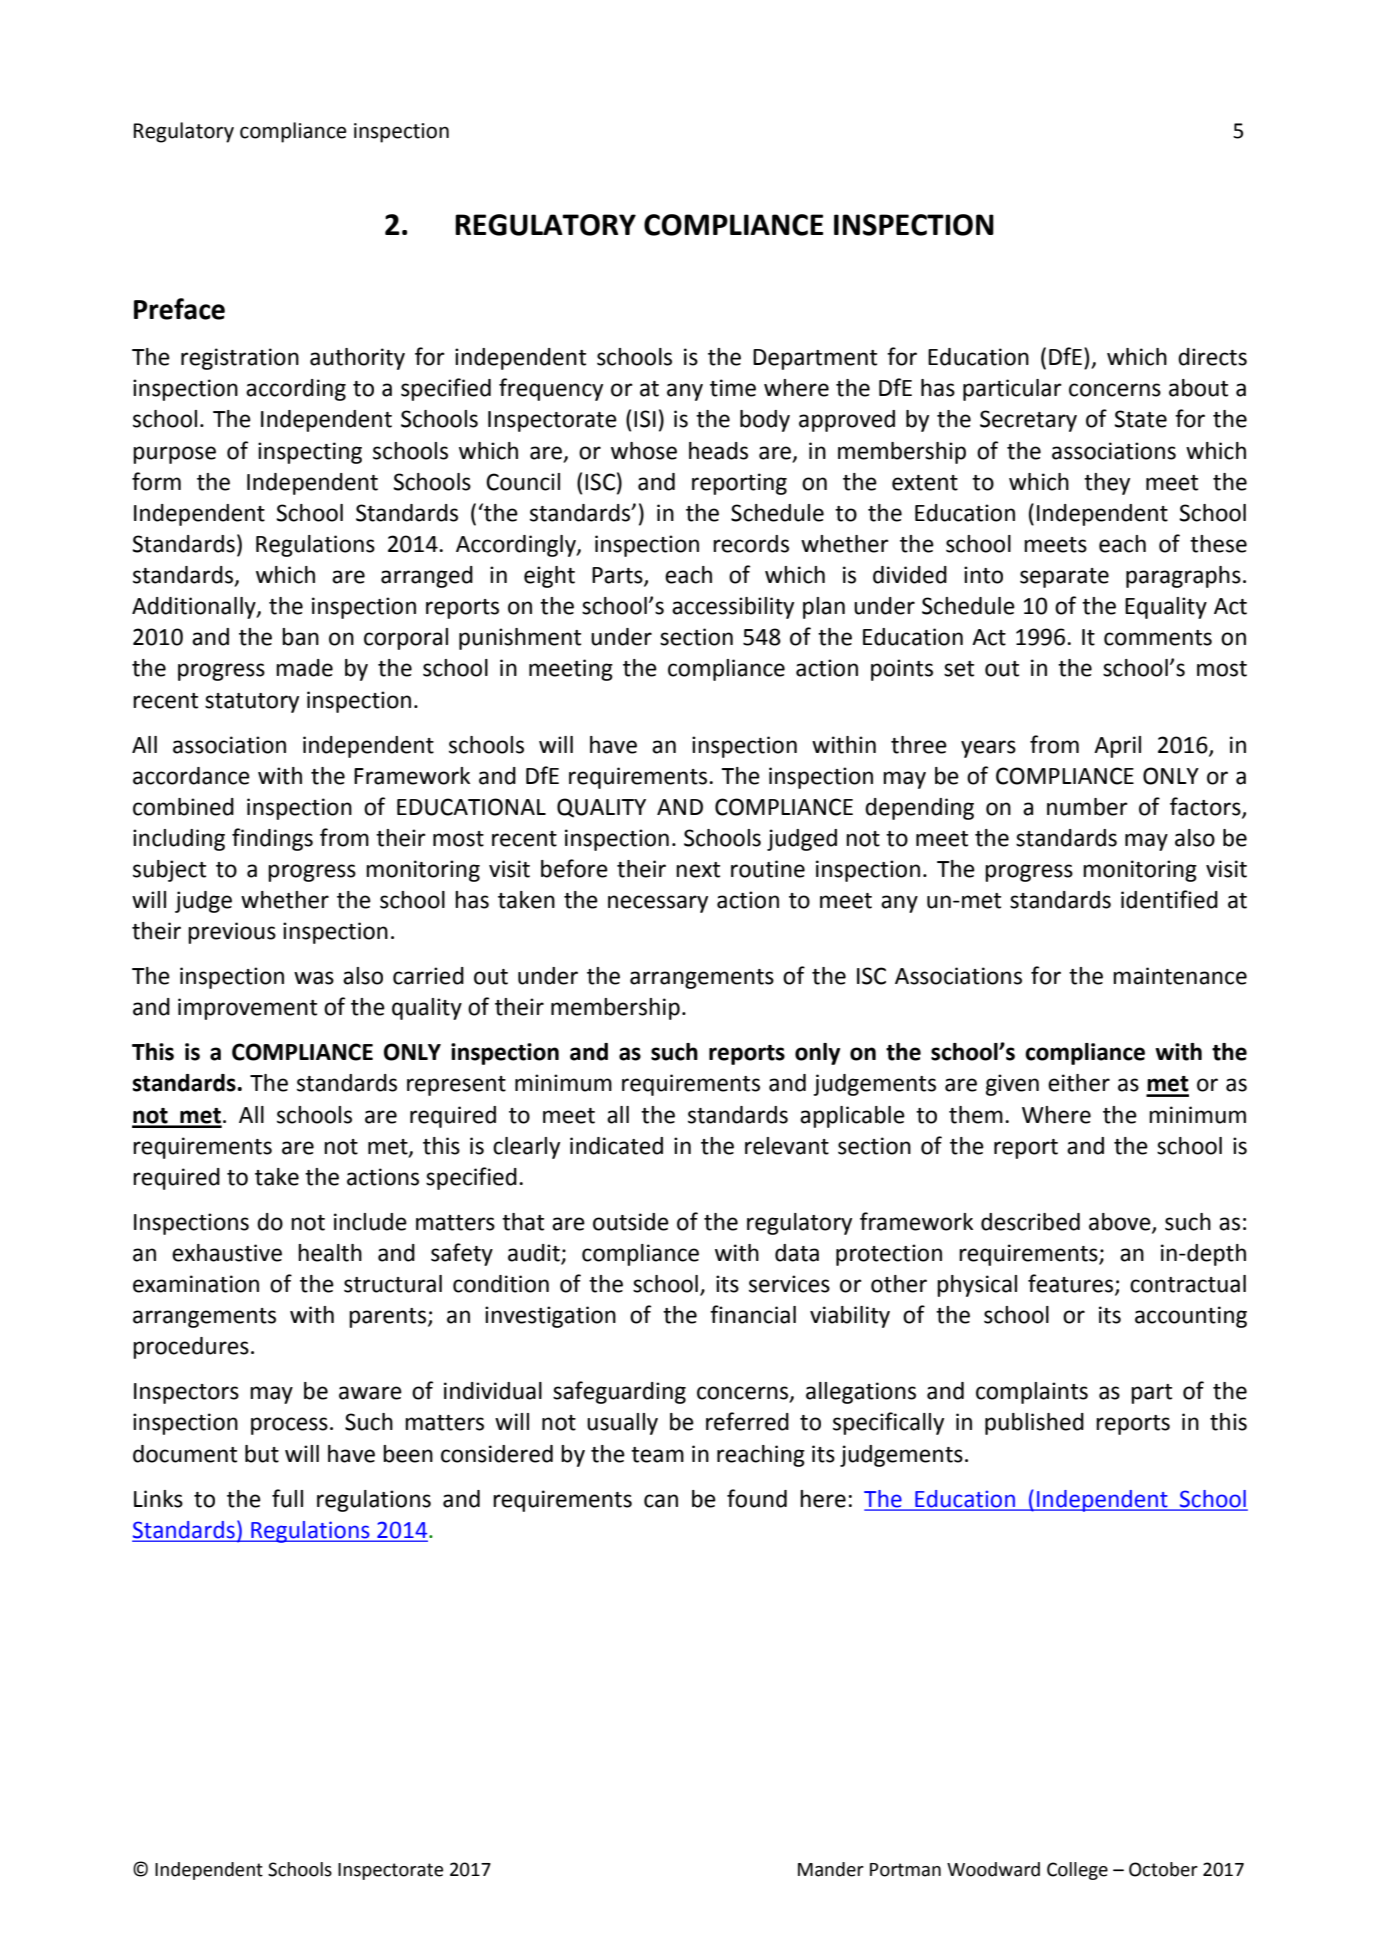  Describe the element at coordinates (733, 388) in the screenshot. I see `time` at that location.
